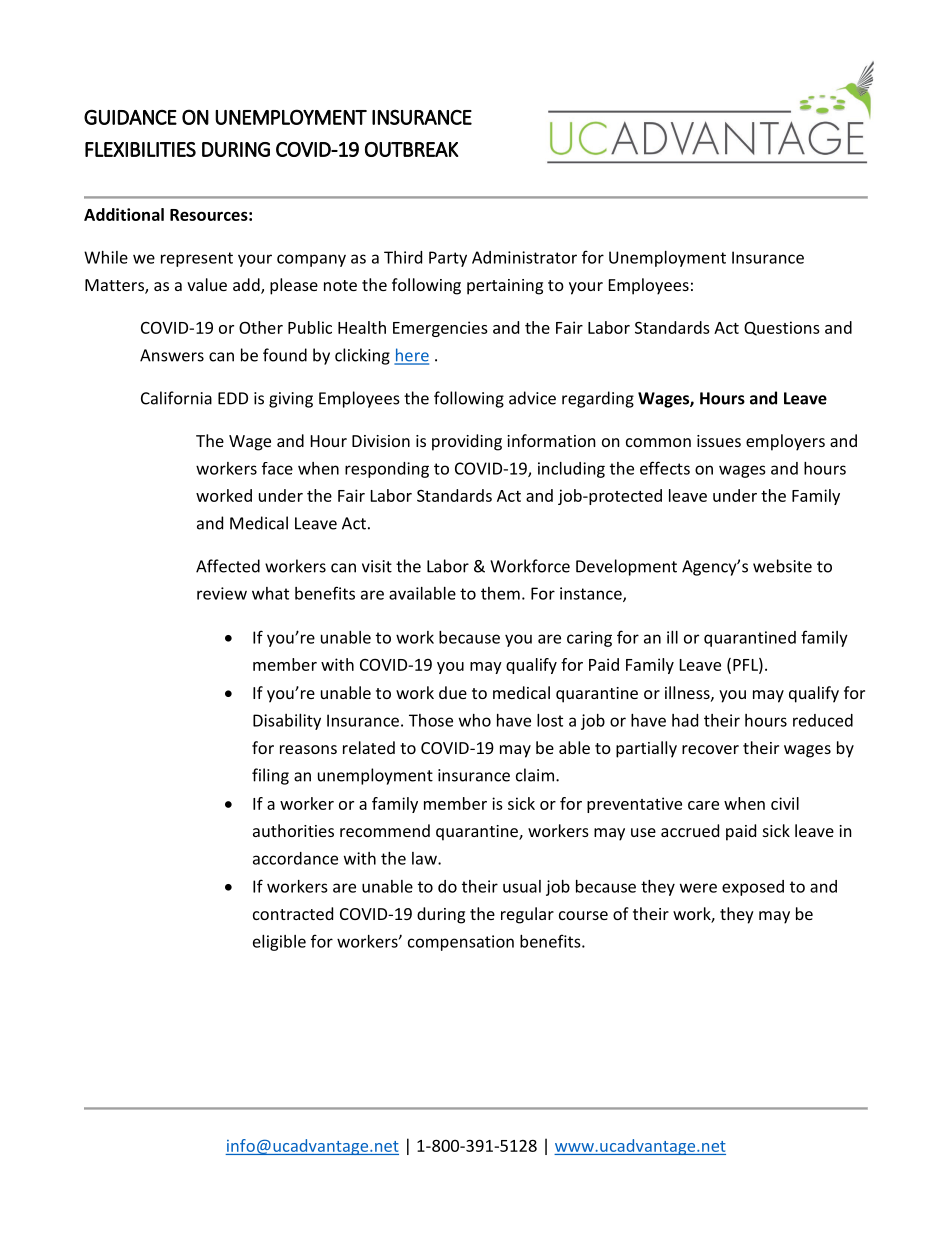  Describe the element at coordinates (475, 720) in the screenshot. I see `who` at that location.
